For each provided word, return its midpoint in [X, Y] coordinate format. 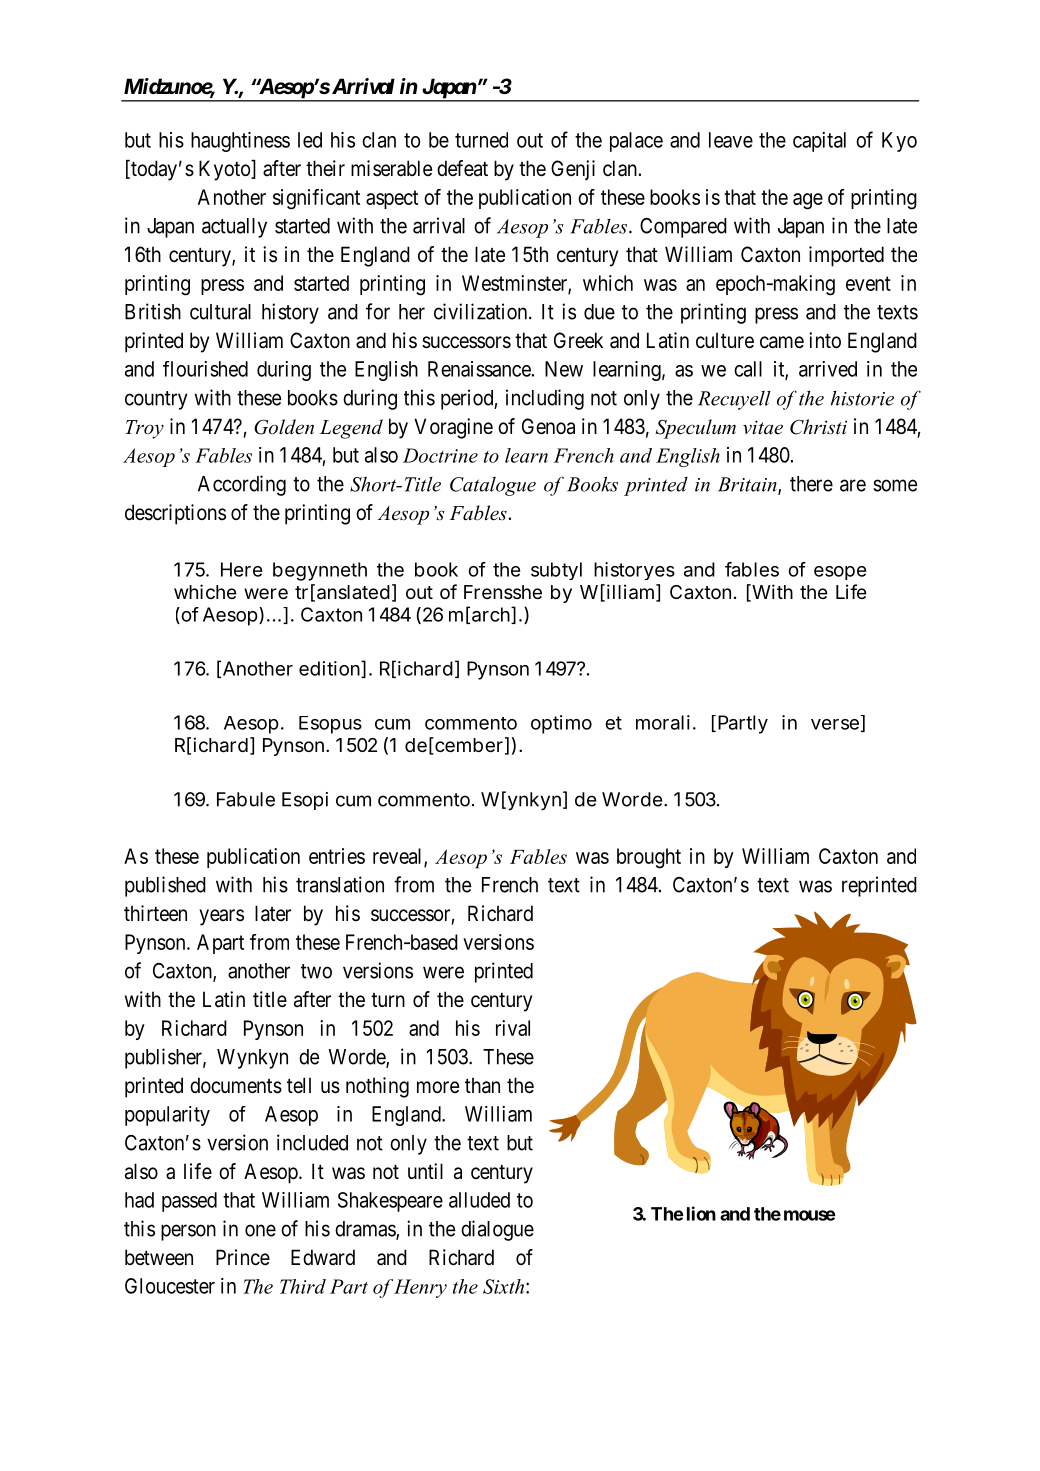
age [808, 201]
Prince [243, 1257]
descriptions [175, 514]
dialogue [497, 1230]
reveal [399, 857]
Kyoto [225, 170]
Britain [748, 485]
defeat [462, 168]
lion [701, 1213]
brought [649, 858]
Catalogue [493, 486]
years [221, 917]
